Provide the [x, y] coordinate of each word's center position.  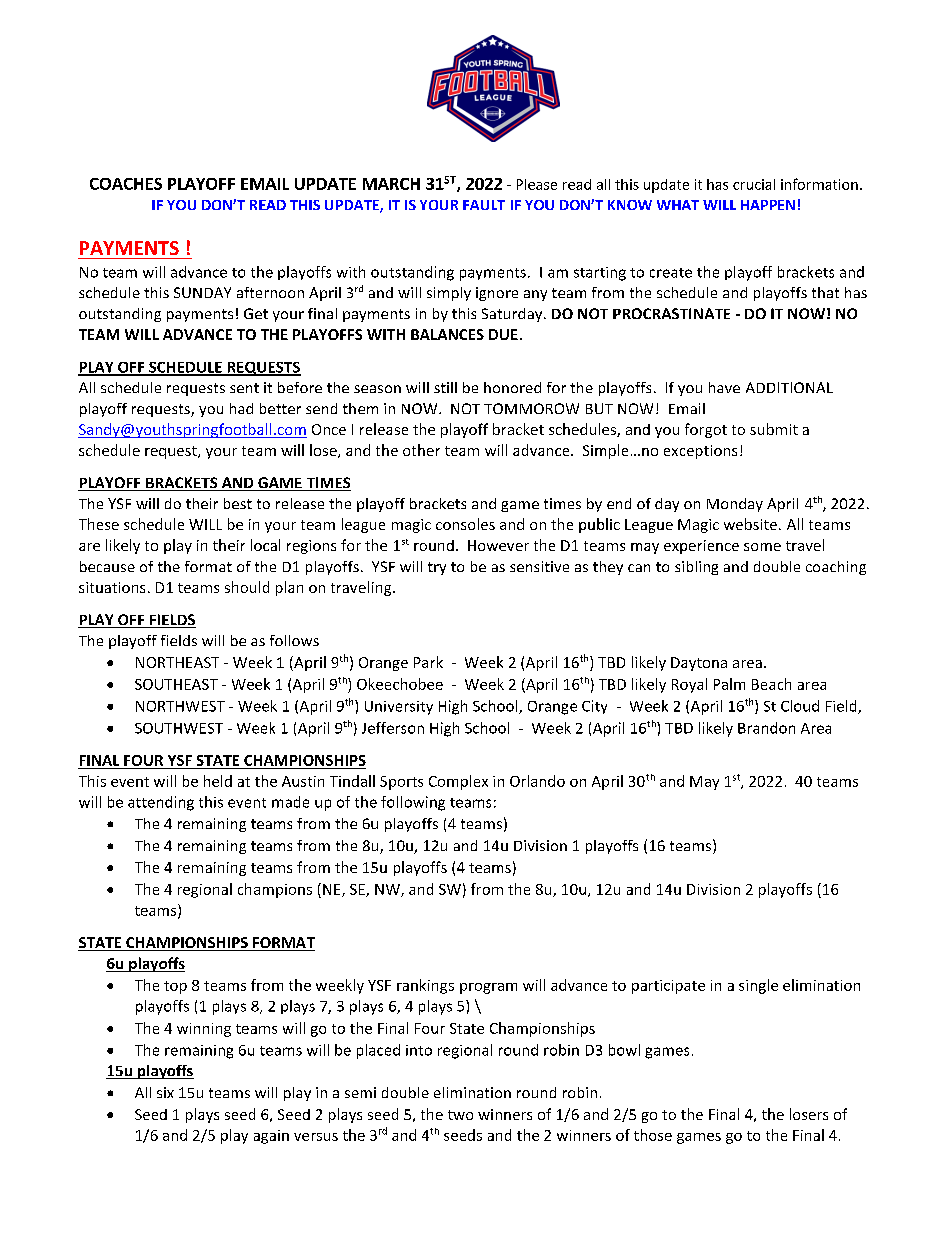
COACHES [126, 184]
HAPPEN [768, 205]
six [165, 1092]
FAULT [484, 205]
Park [428, 662]
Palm [729, 684]
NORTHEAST [177, 662]
